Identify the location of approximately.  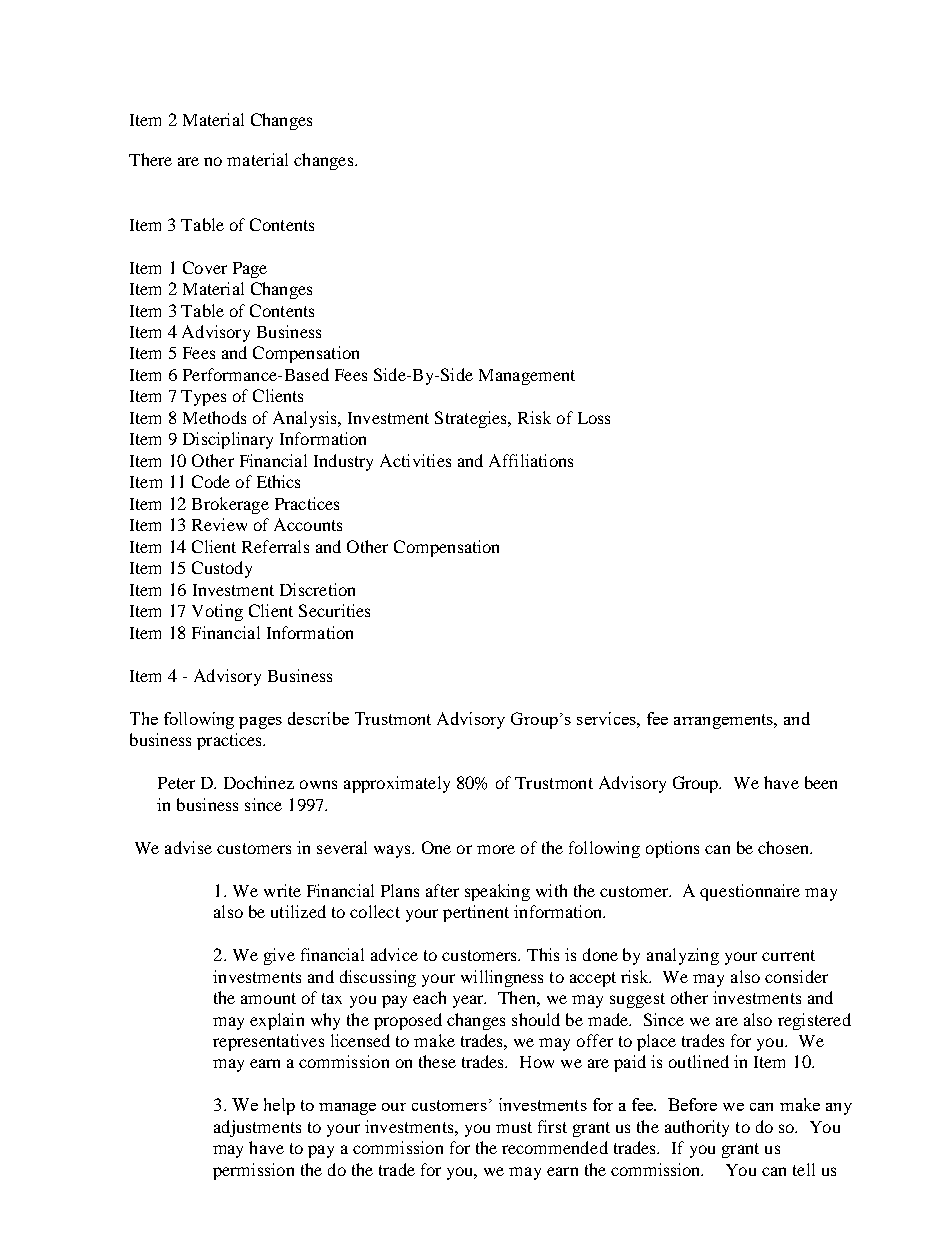
(397, 784).
